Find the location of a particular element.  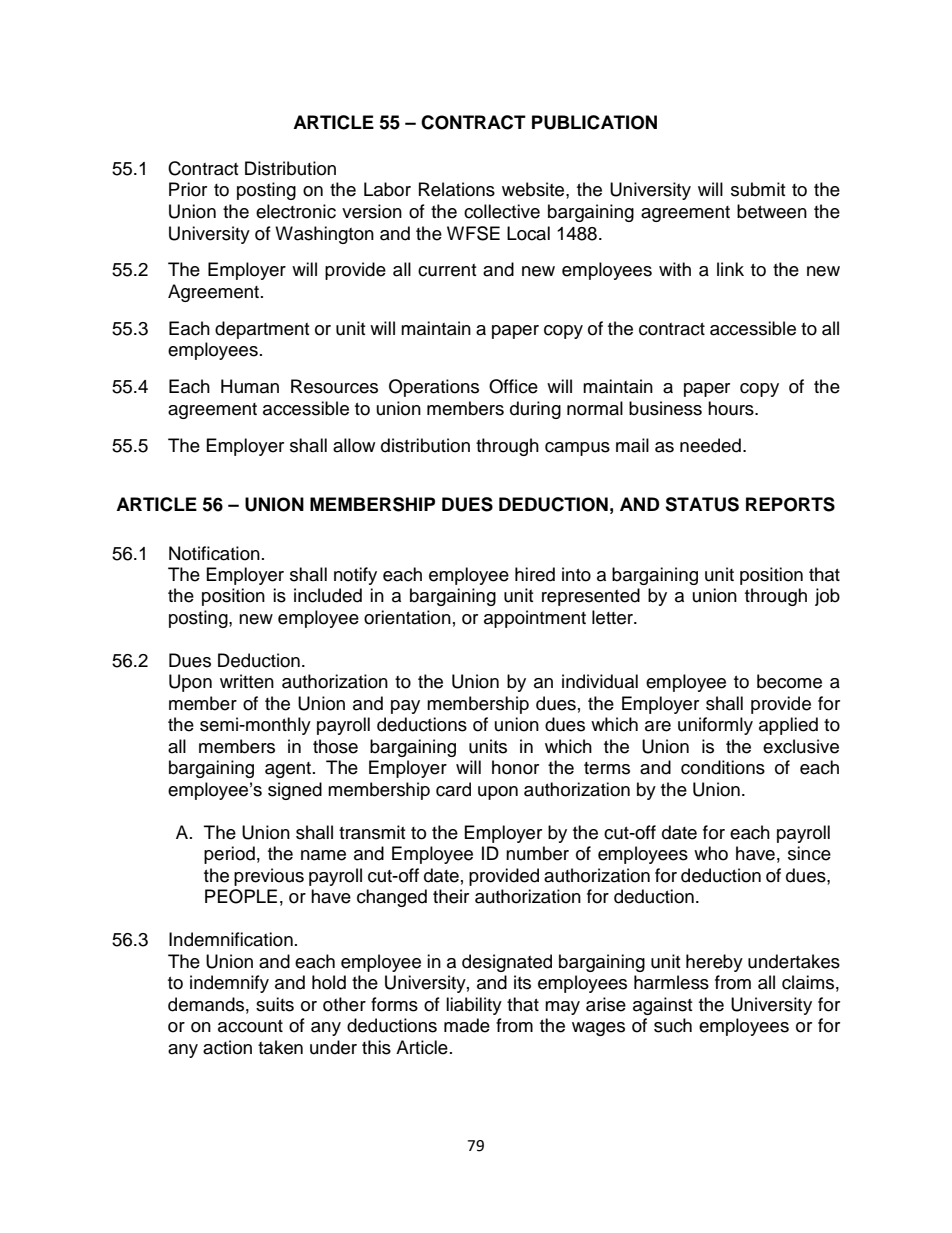

liability is located at coordinates (474, 1006).
